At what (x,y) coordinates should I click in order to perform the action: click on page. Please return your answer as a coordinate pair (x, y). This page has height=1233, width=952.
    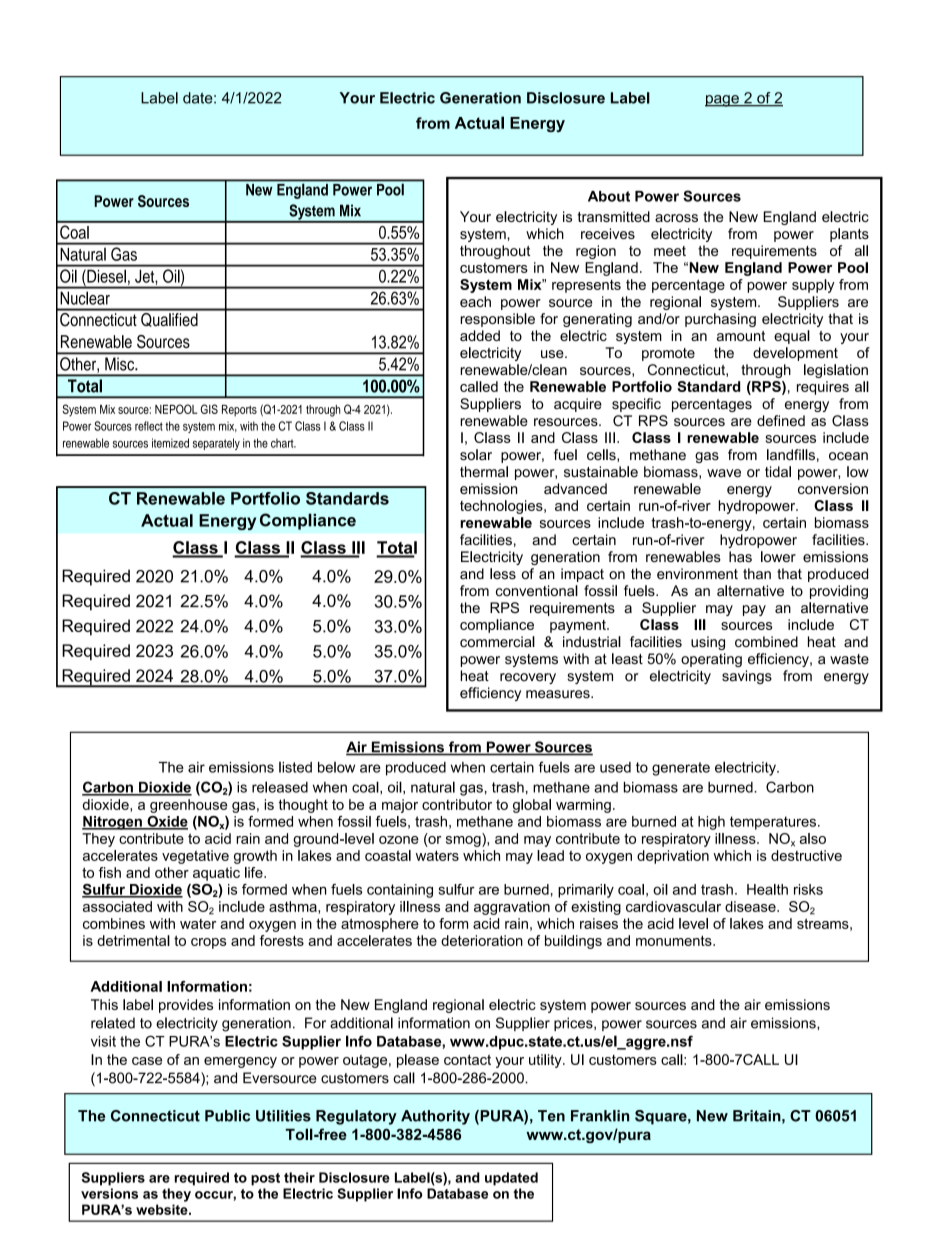
    Looking at the image, I should click on (723, 101).
